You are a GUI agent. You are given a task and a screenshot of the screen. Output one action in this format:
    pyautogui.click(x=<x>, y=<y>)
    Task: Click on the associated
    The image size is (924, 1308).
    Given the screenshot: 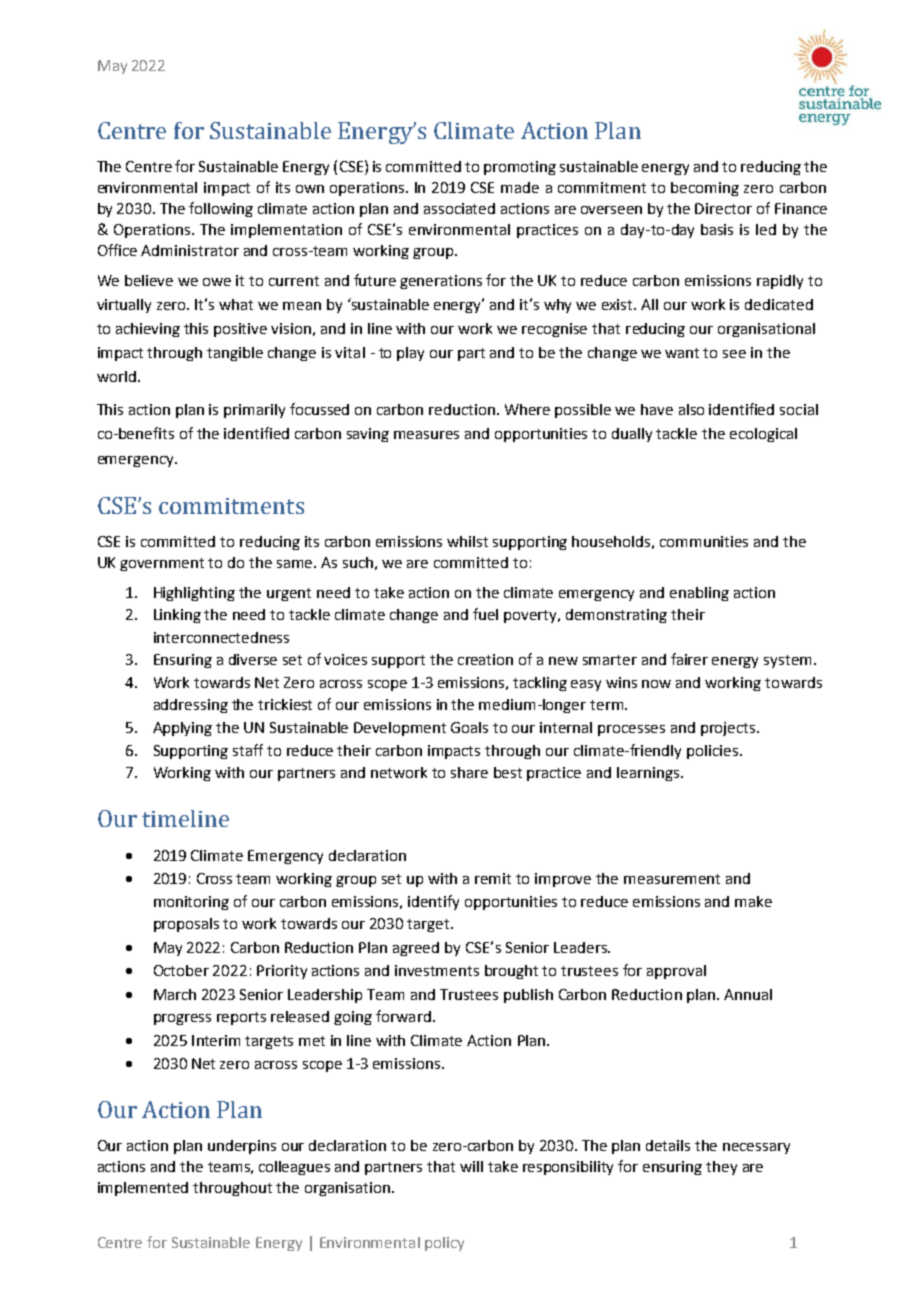 What is the action you would take?
    pyautogui.click(x=459, y=208)
